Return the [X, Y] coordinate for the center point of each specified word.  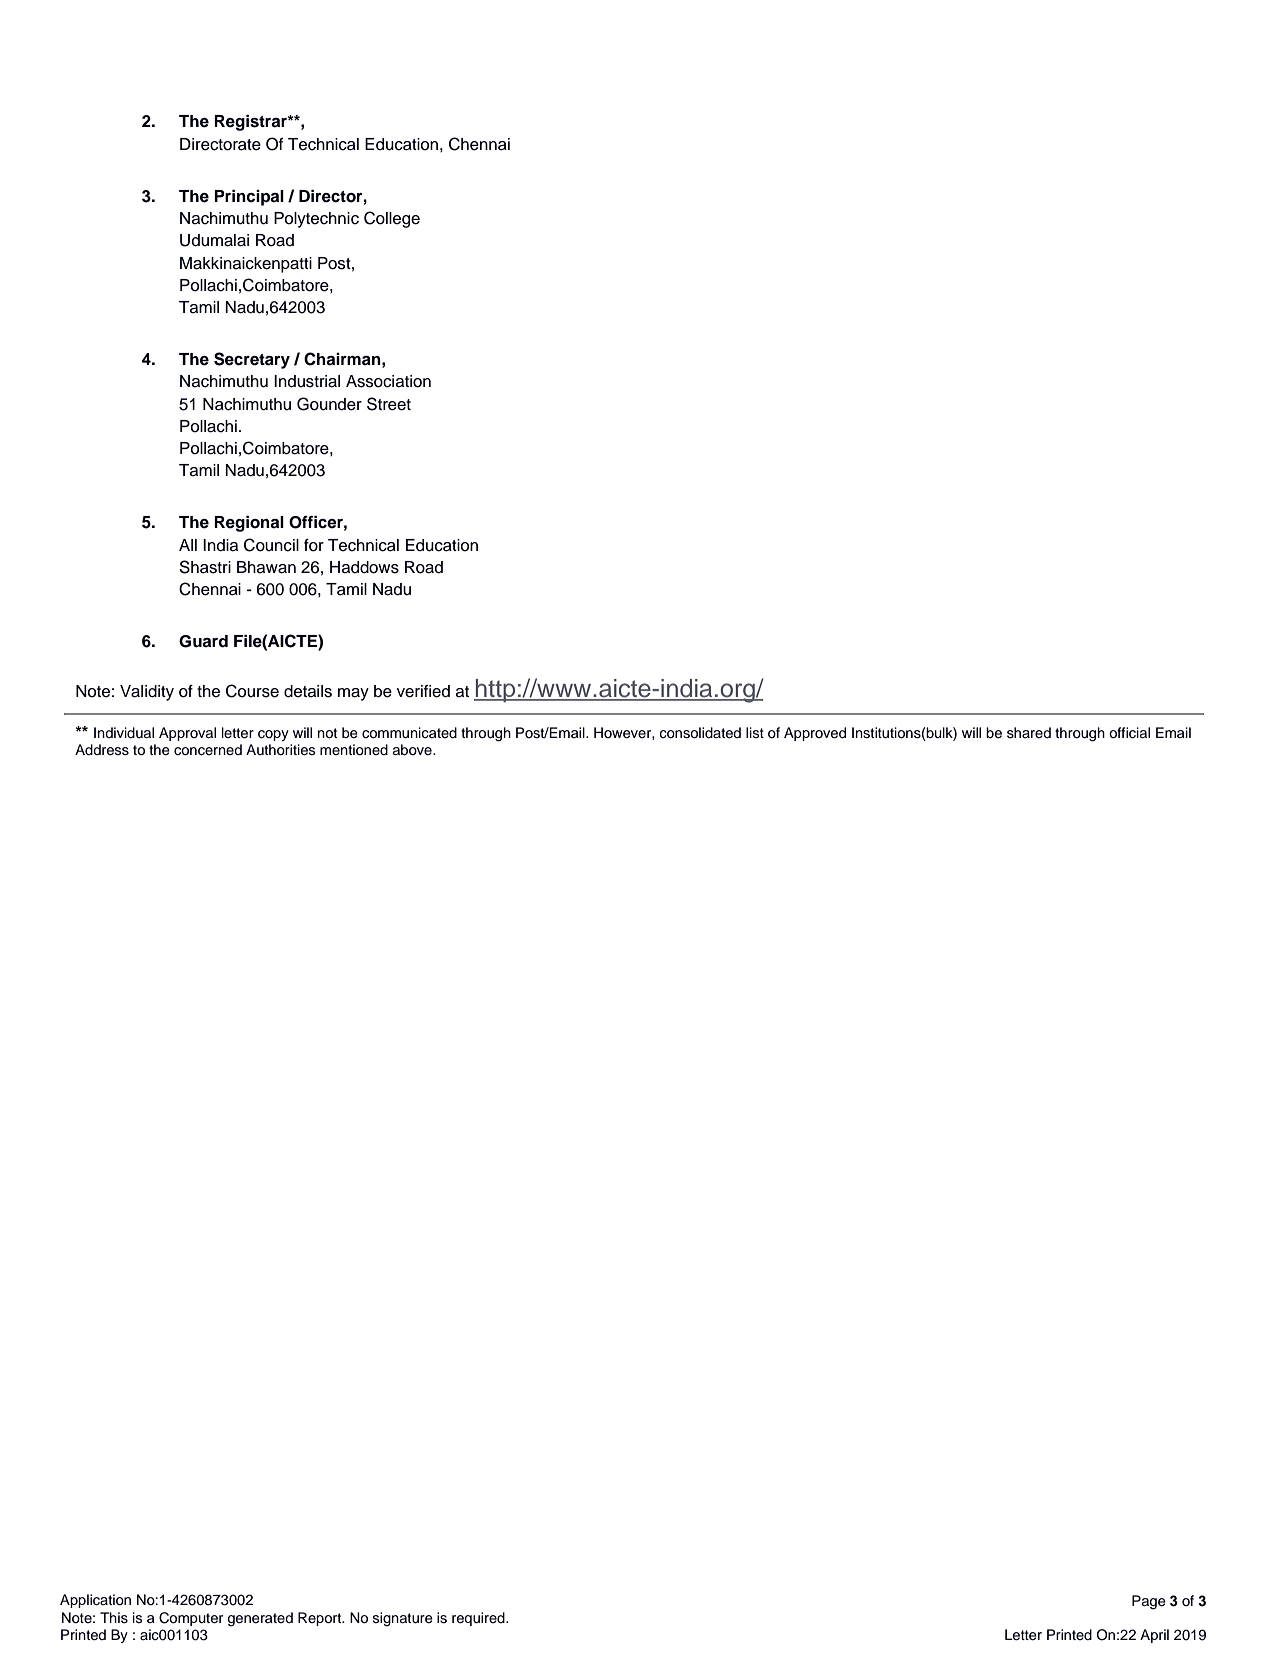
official [1129, 733]
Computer [191, 1619]
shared [1029, 733]
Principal [249, 198]
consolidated [700, 733]
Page [1149, 1602]
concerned [208, 750]
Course [252, 691]
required [479, 1619]
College [392, 219]
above [413, 750]
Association [388, 381]
